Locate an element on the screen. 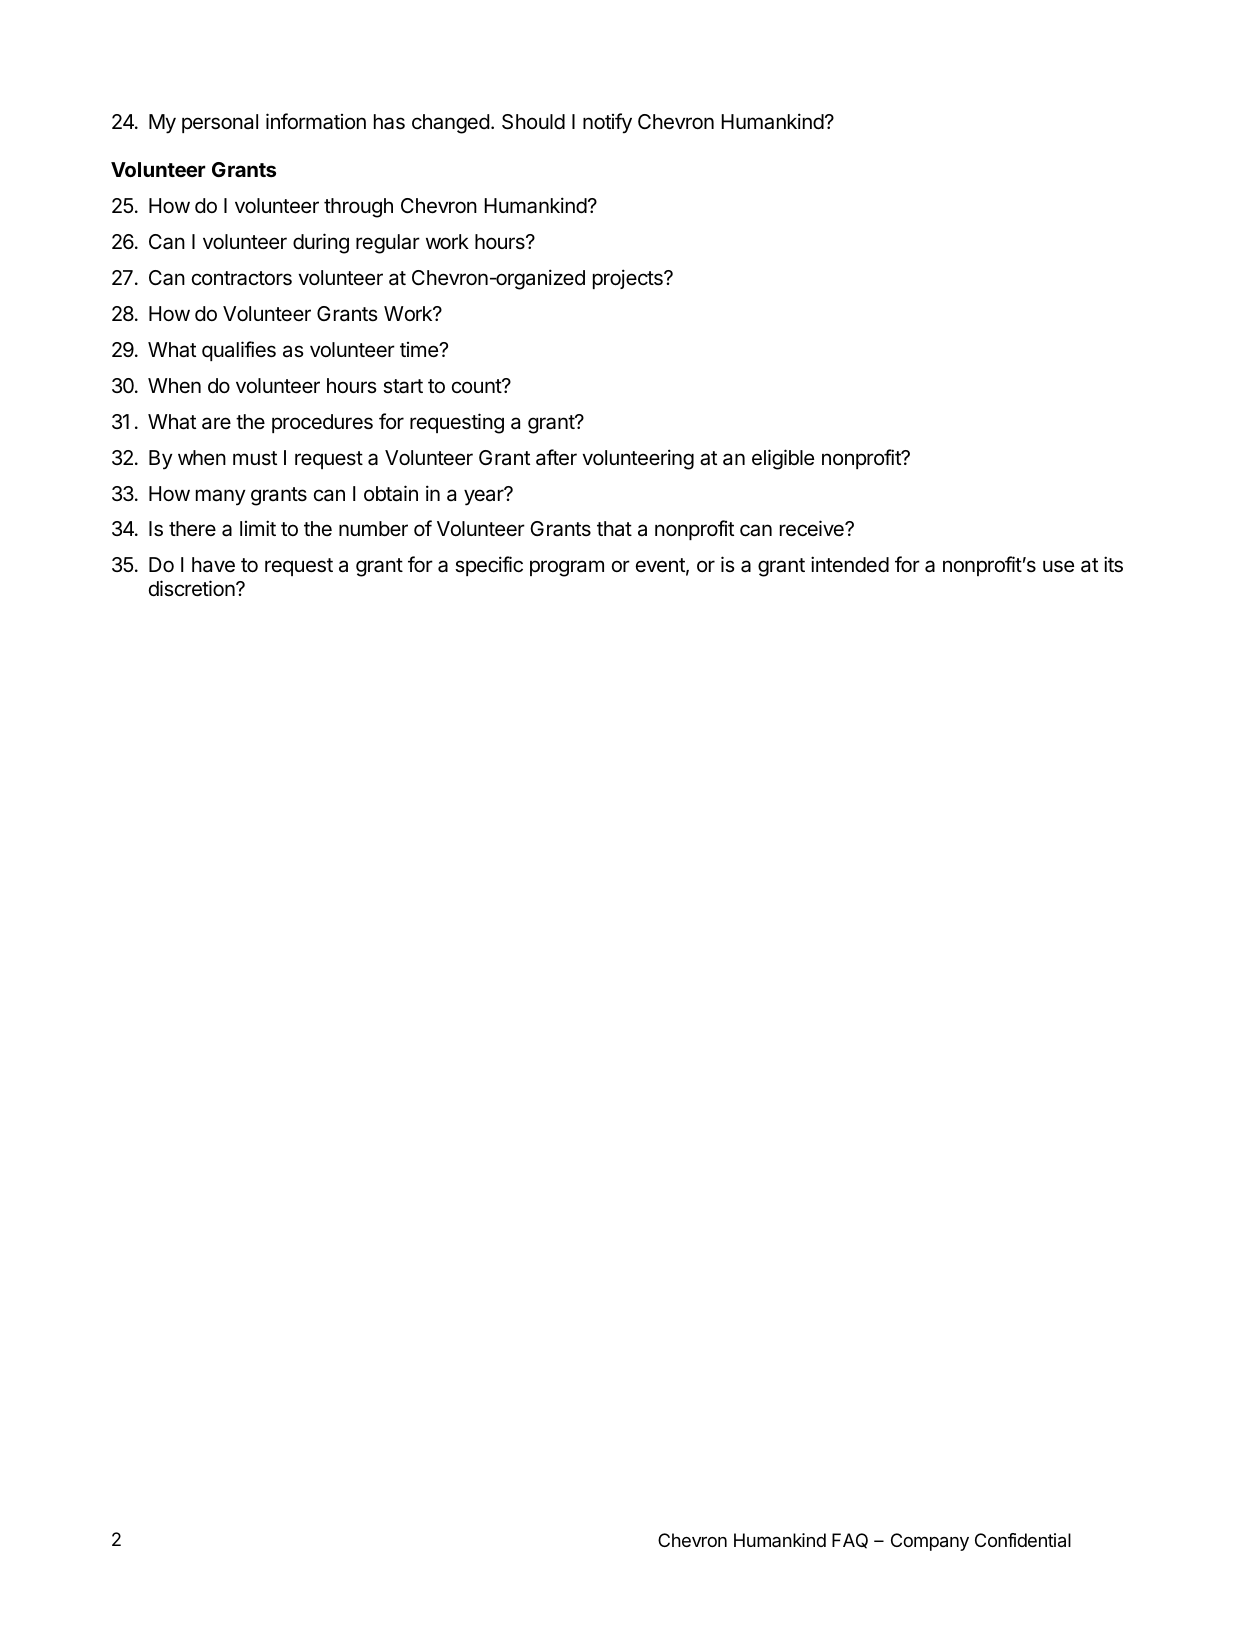 The image size is (1256, 1625). that is located at coordinates (614, 529).
